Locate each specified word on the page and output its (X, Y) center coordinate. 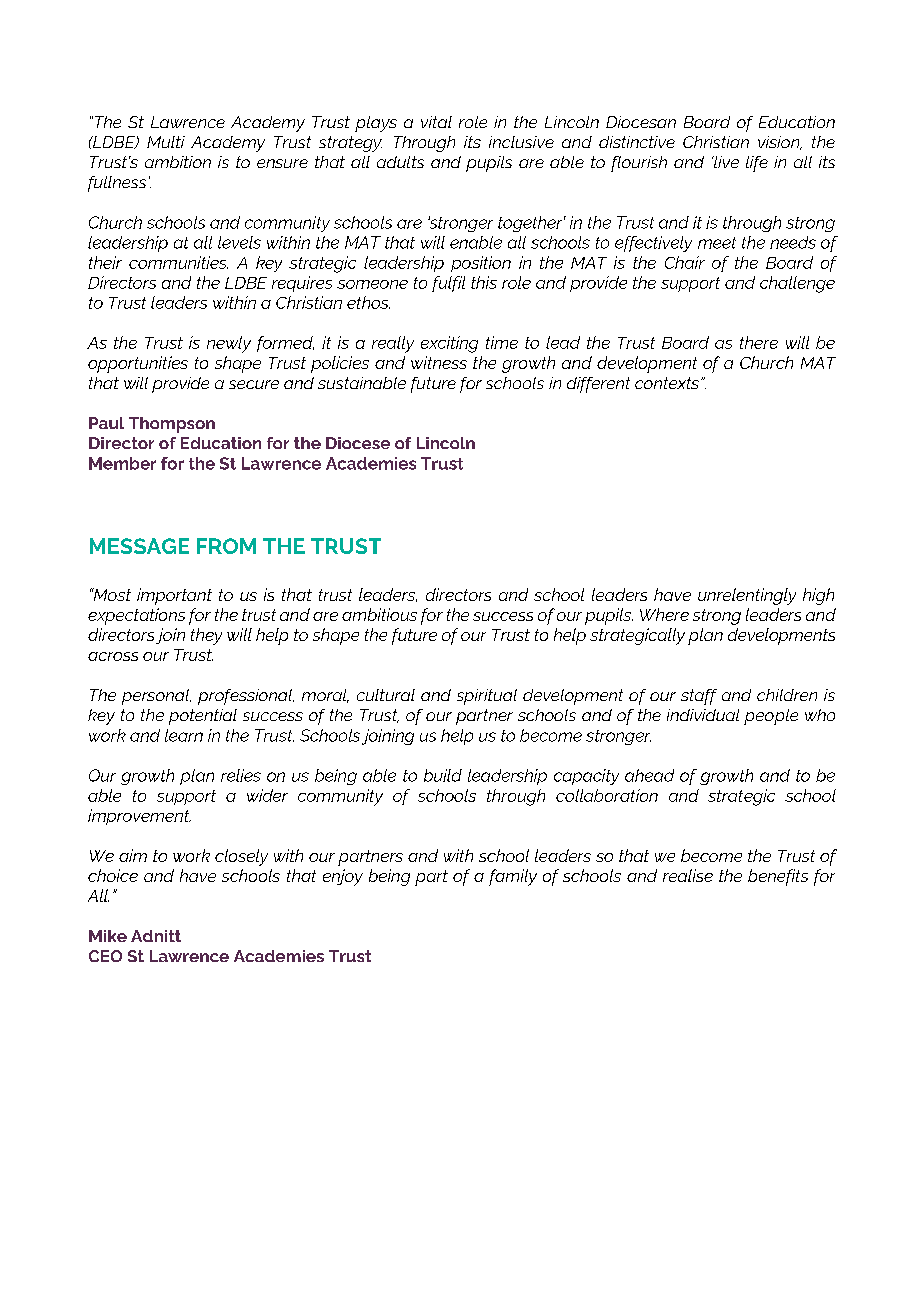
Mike (108, 936)
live (725, 162)
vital (436, 122)
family (513, 877)
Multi (166, 142)
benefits (778, 877)
